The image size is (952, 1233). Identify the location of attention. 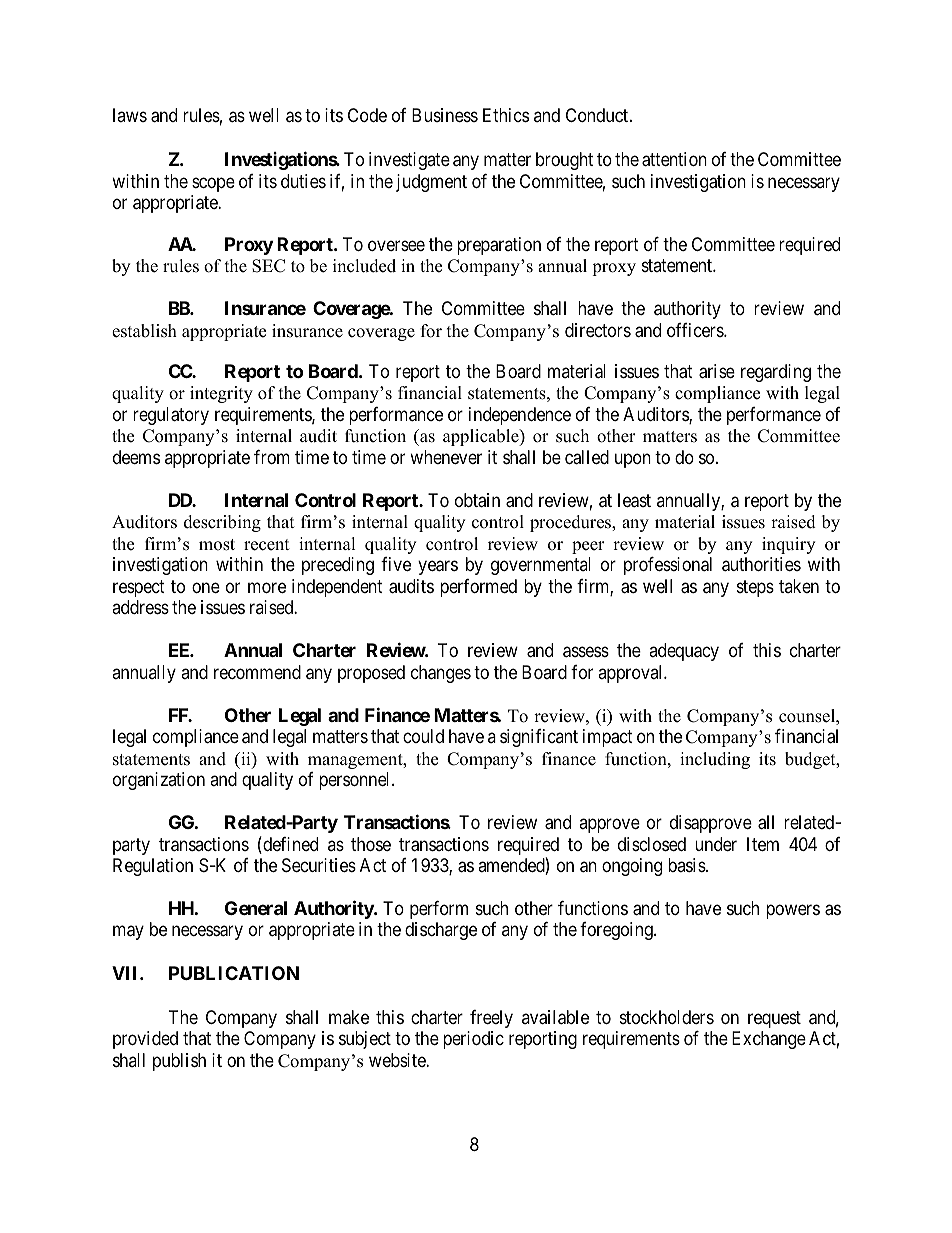
(674, 159).
